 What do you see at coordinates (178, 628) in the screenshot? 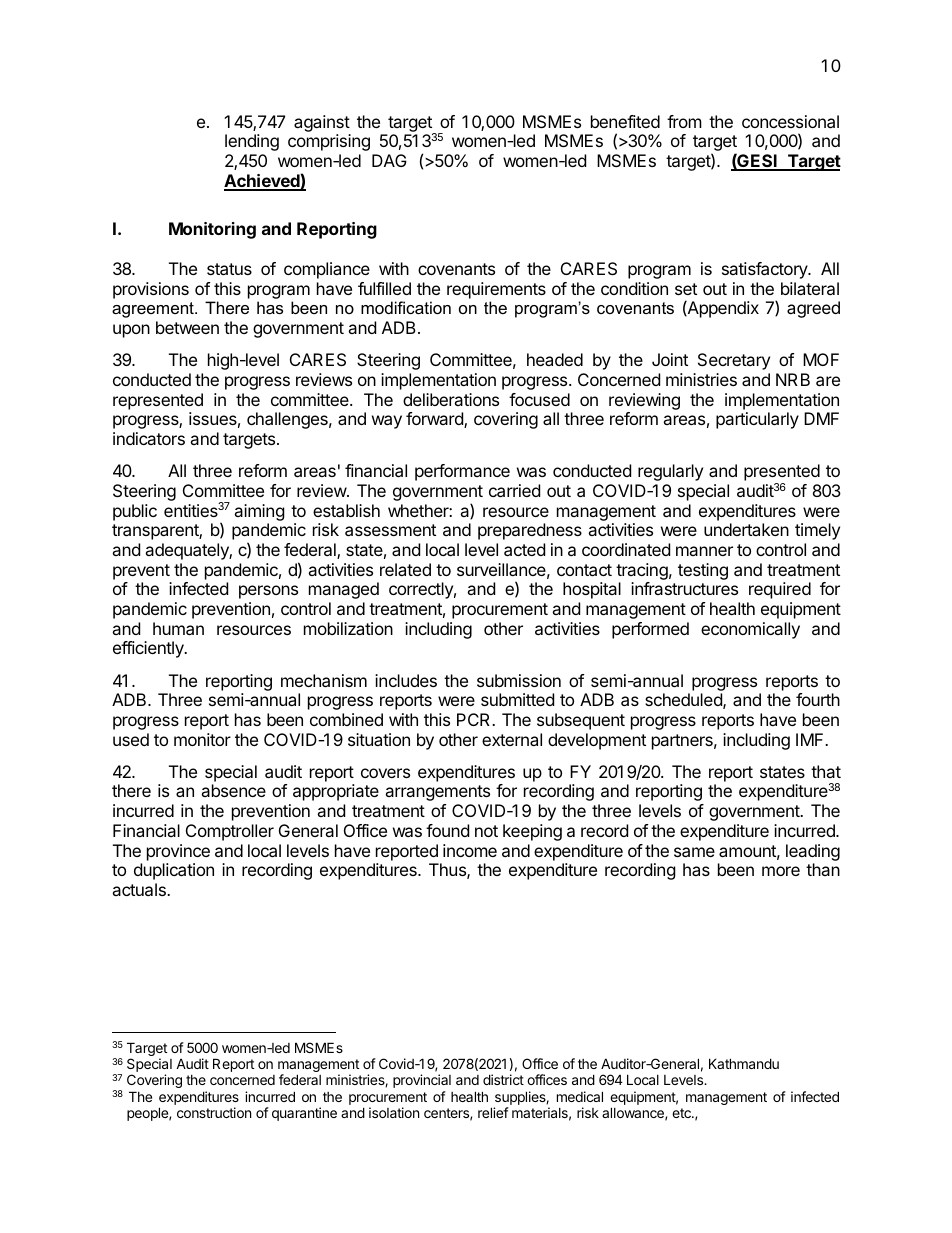
I see `human` at bounding box center [178, 628].
